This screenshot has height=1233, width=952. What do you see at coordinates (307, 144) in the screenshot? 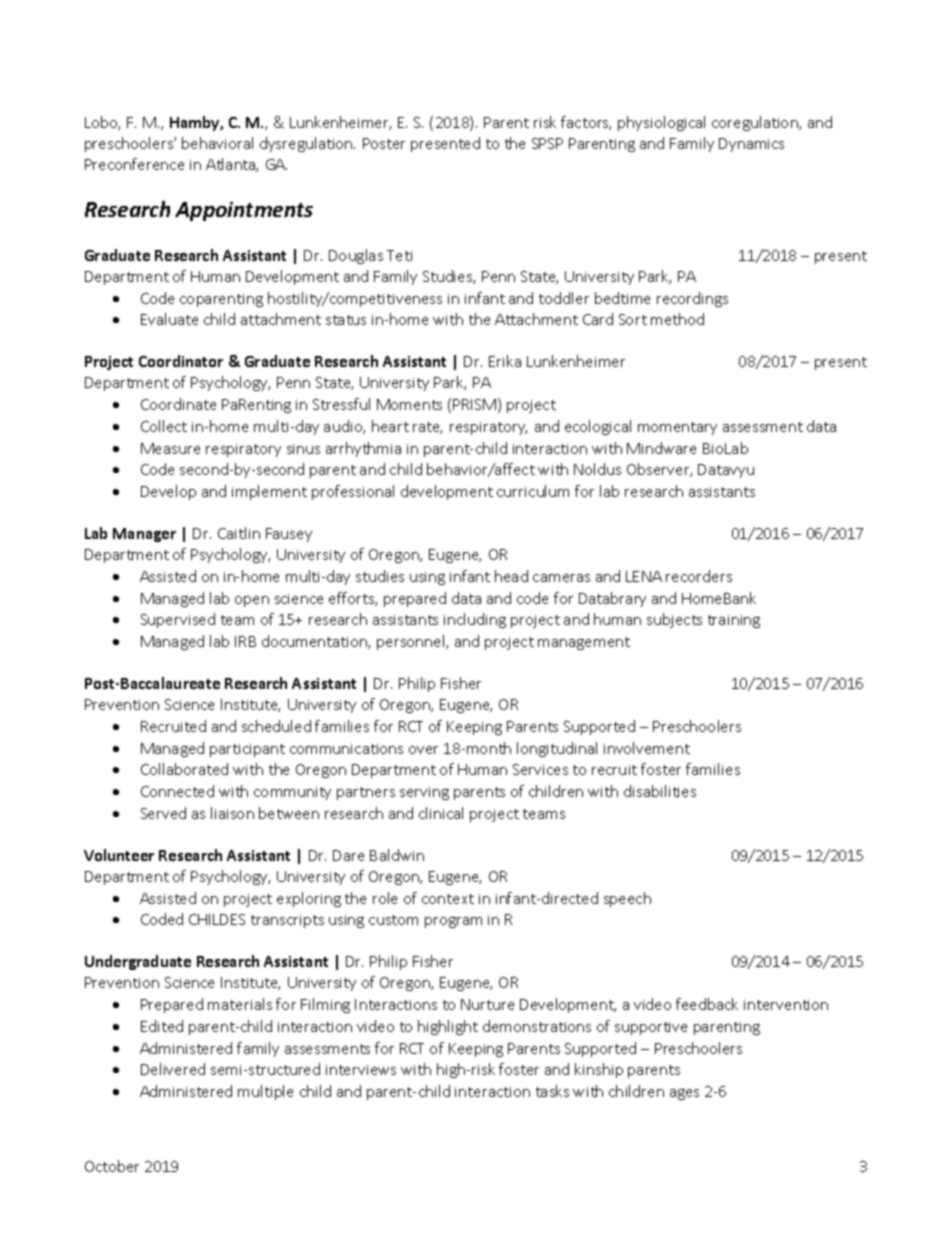
I see `dysregulation` at bounding box center [307, 144].
